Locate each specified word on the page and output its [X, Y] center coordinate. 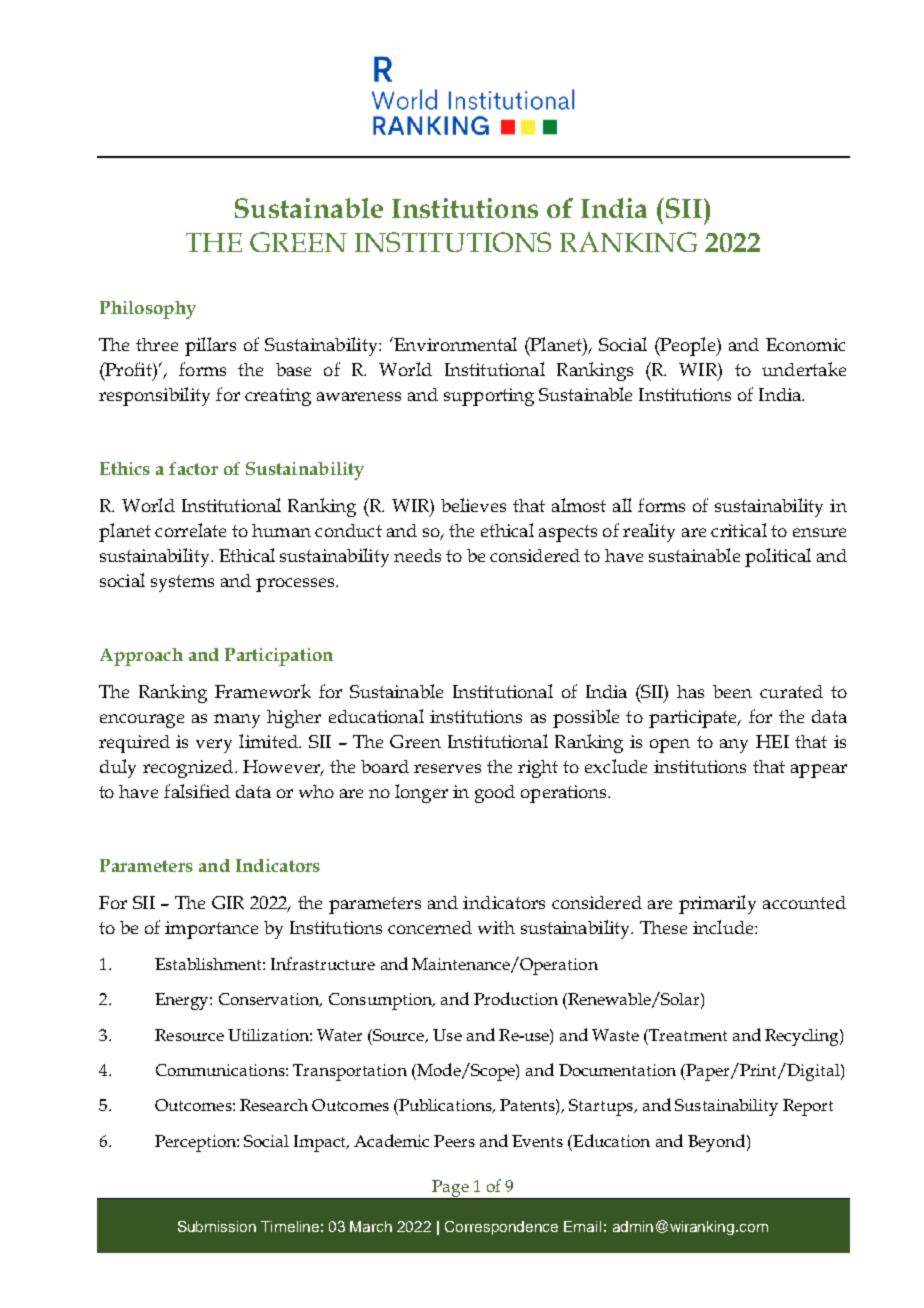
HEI [772, 741]
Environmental [454, 344]
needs [417, 555]
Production [516, 998]
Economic [805, 344]
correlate [190, 530]
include [724, 927]
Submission [217, 1226]
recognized [189, 769]
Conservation [270, 1000]
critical [739, 530]
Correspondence [501, 1228]
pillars [210, 346]
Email [582, 1226]
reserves [447, 768]
